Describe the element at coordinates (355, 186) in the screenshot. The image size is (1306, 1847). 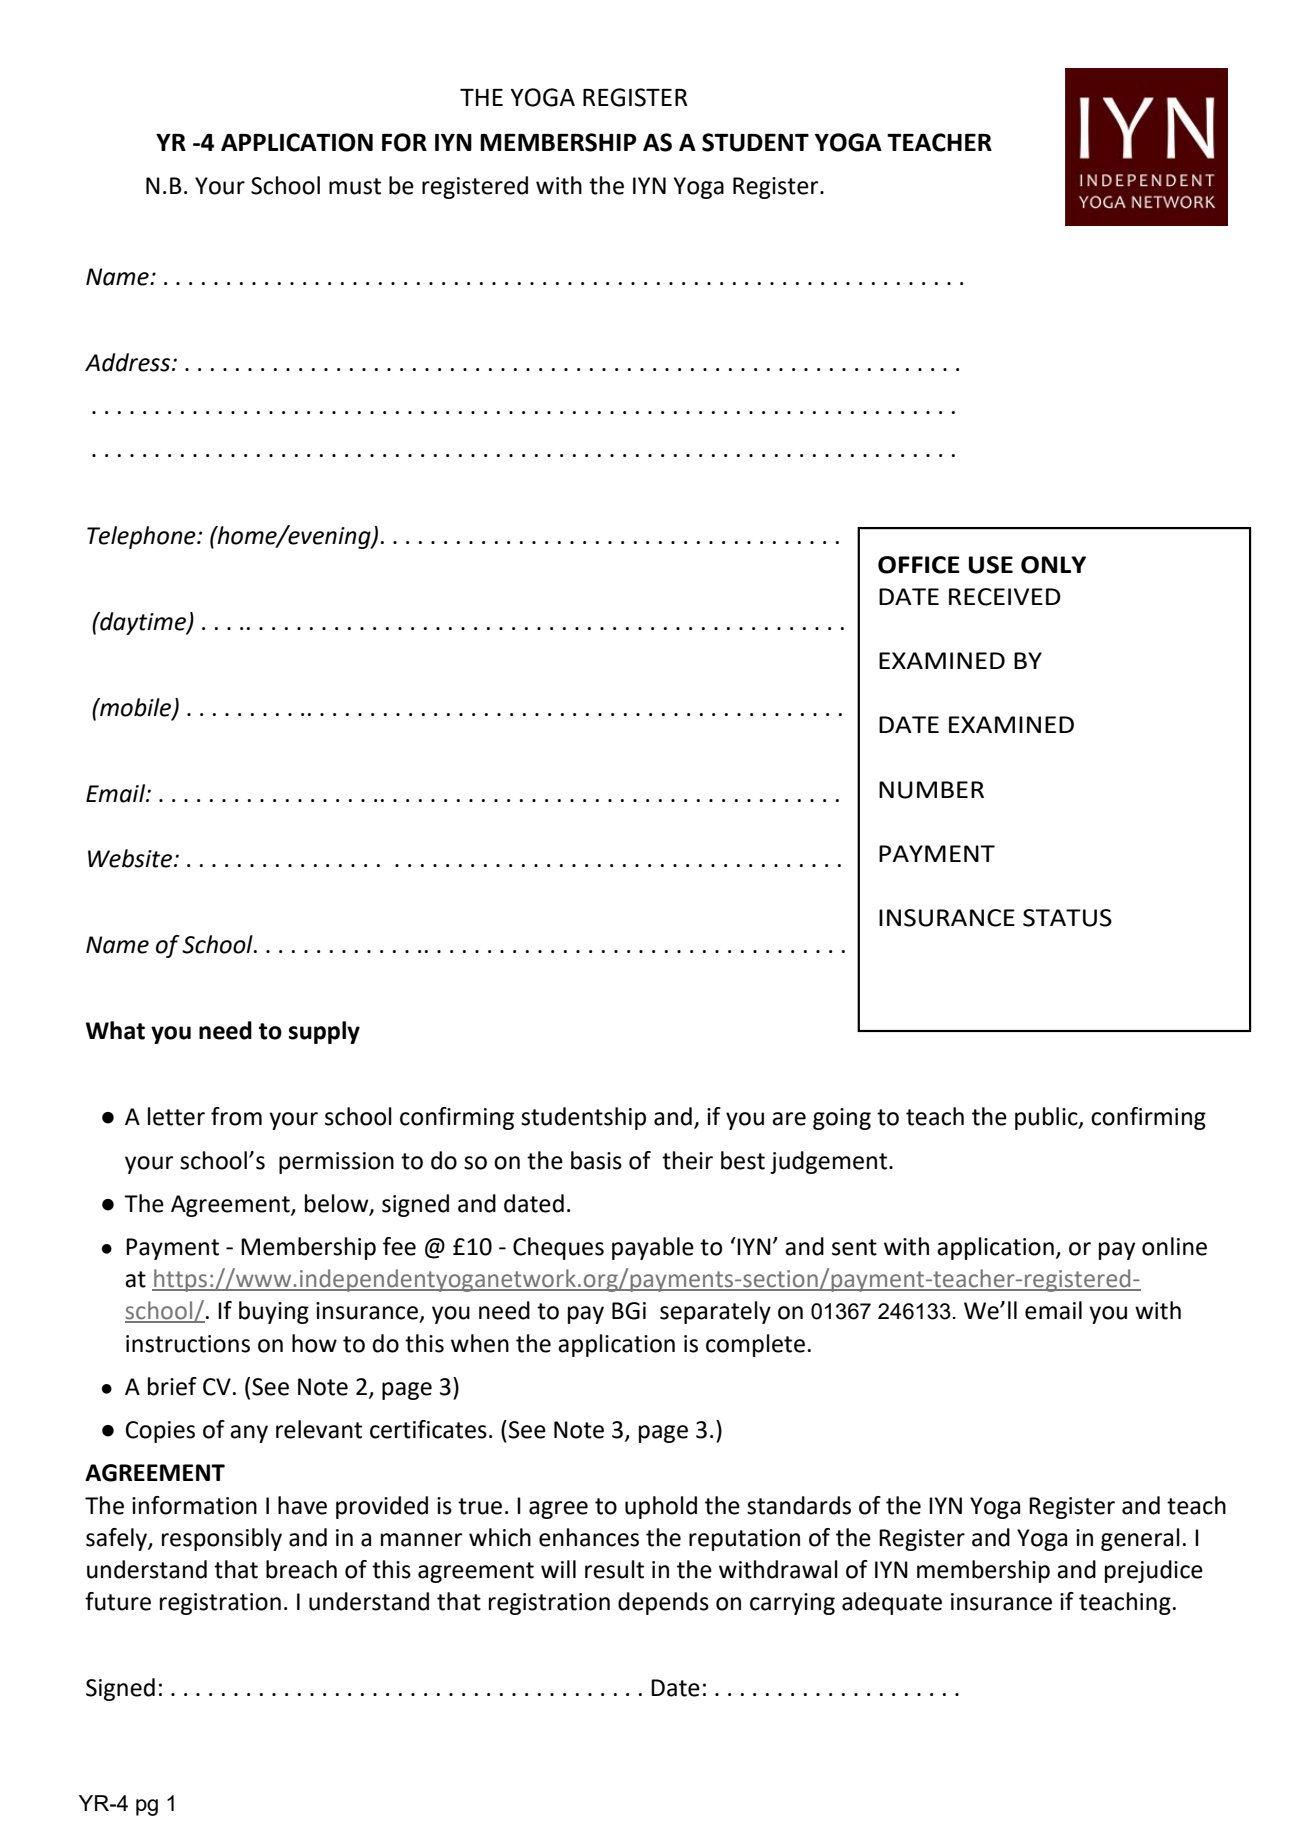
I see `must` at that location.
